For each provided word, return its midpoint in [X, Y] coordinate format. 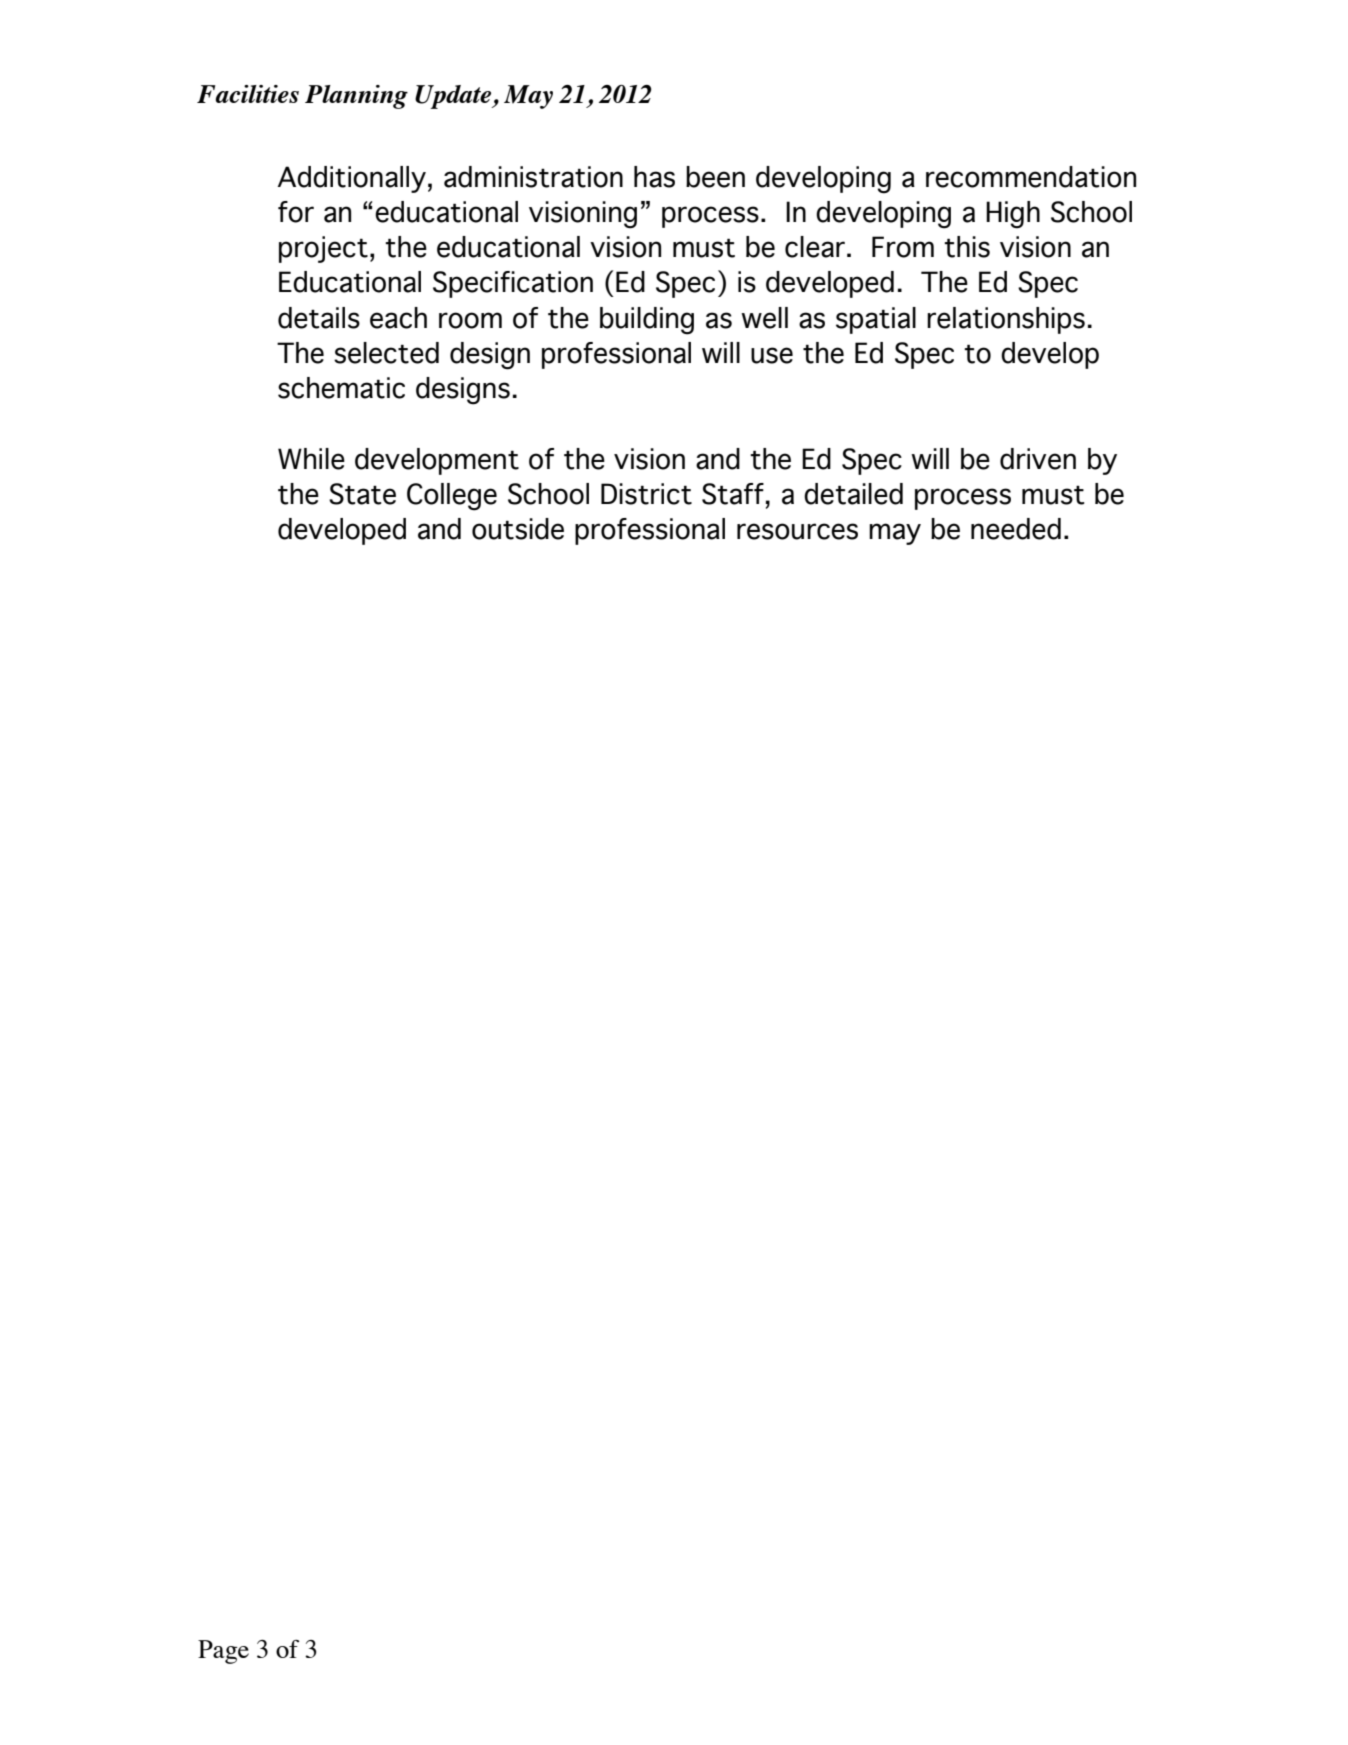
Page [223, 1652]
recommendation [1031, 177]
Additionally [351, 179]
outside [518, 529]
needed [1016, 529]
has [654, 177]
